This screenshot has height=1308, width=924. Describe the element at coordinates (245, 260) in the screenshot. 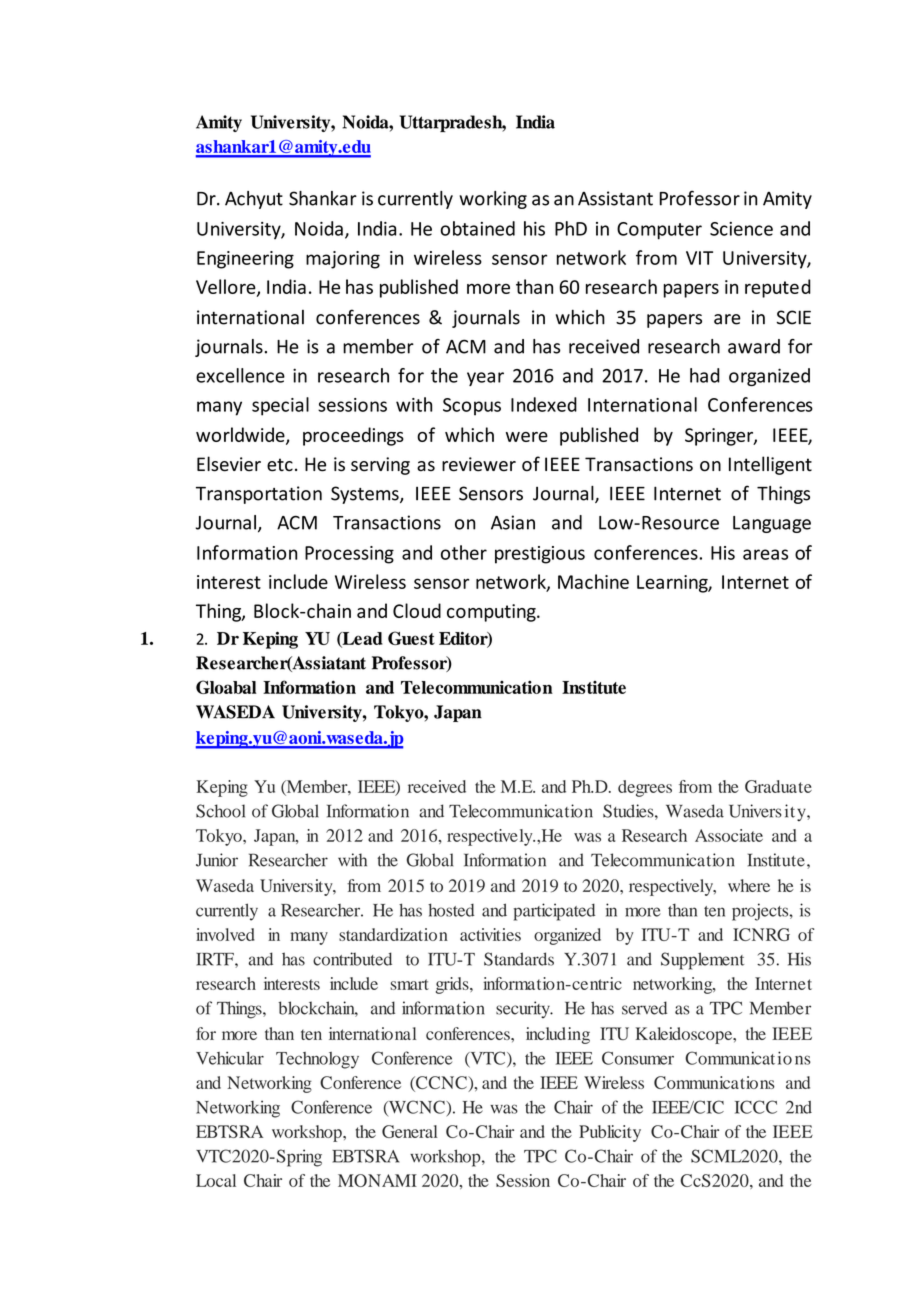

I see `Engineering` at that location.
